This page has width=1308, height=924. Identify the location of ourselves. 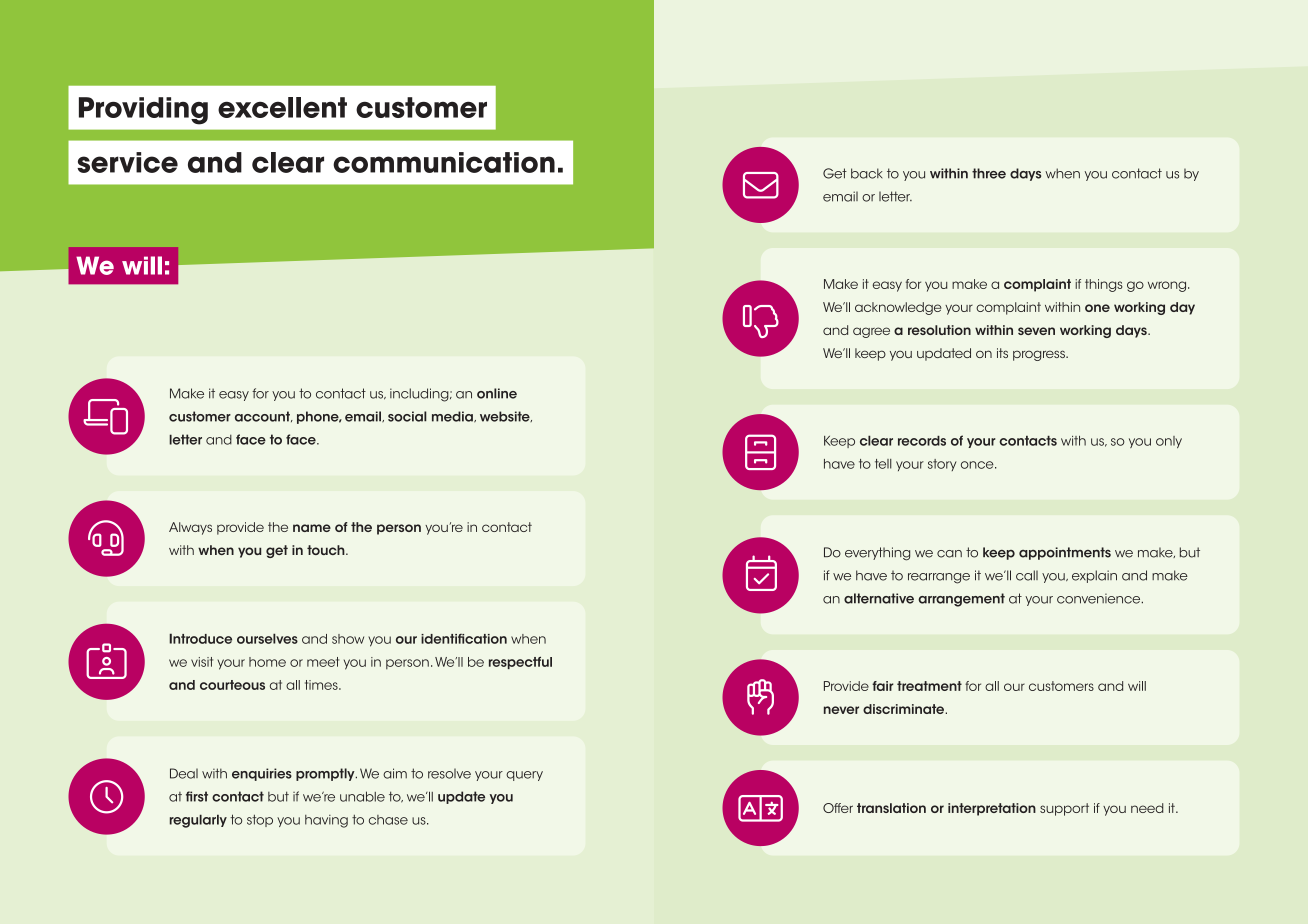
(267, 638).
